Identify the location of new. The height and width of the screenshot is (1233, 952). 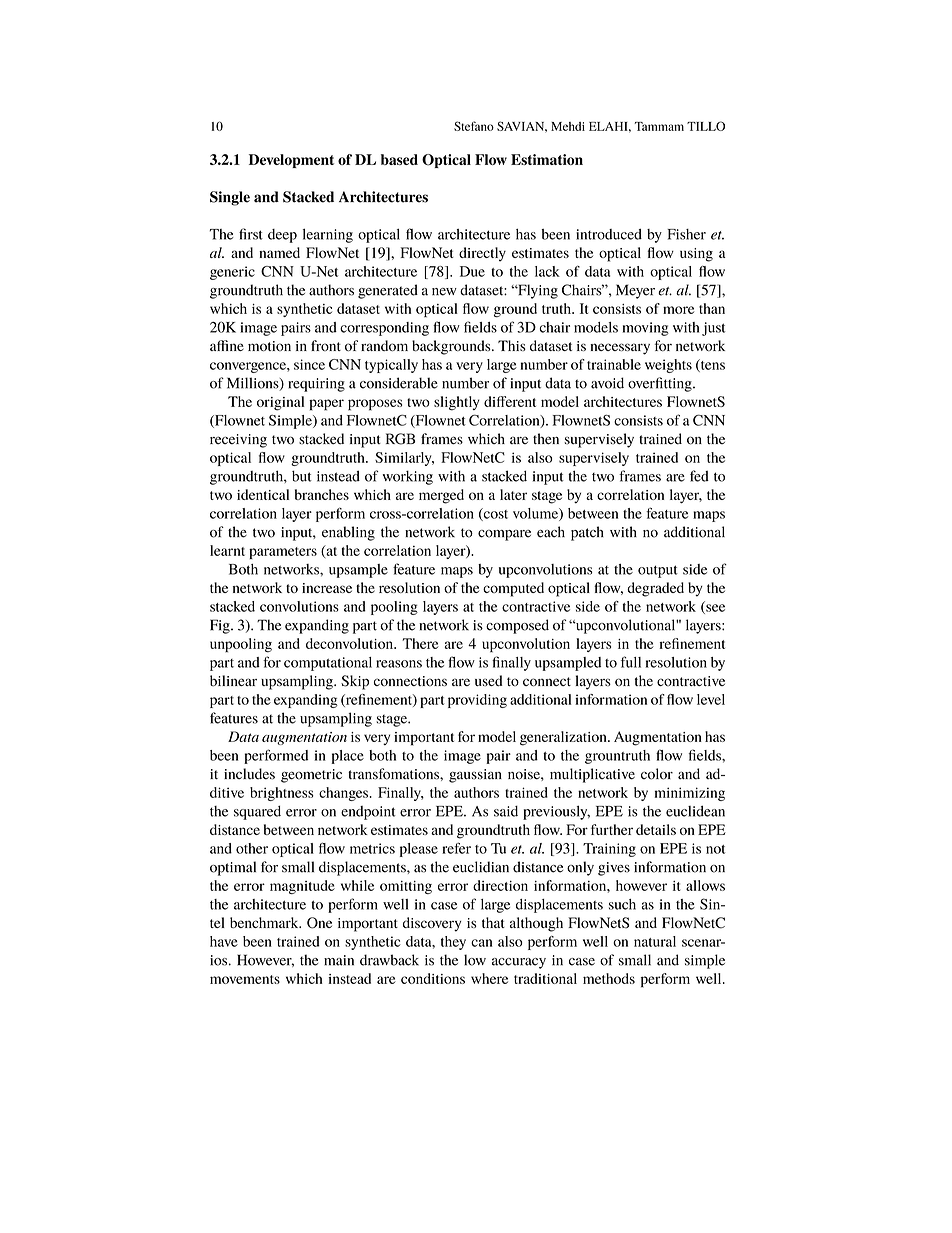
(444, 292).
